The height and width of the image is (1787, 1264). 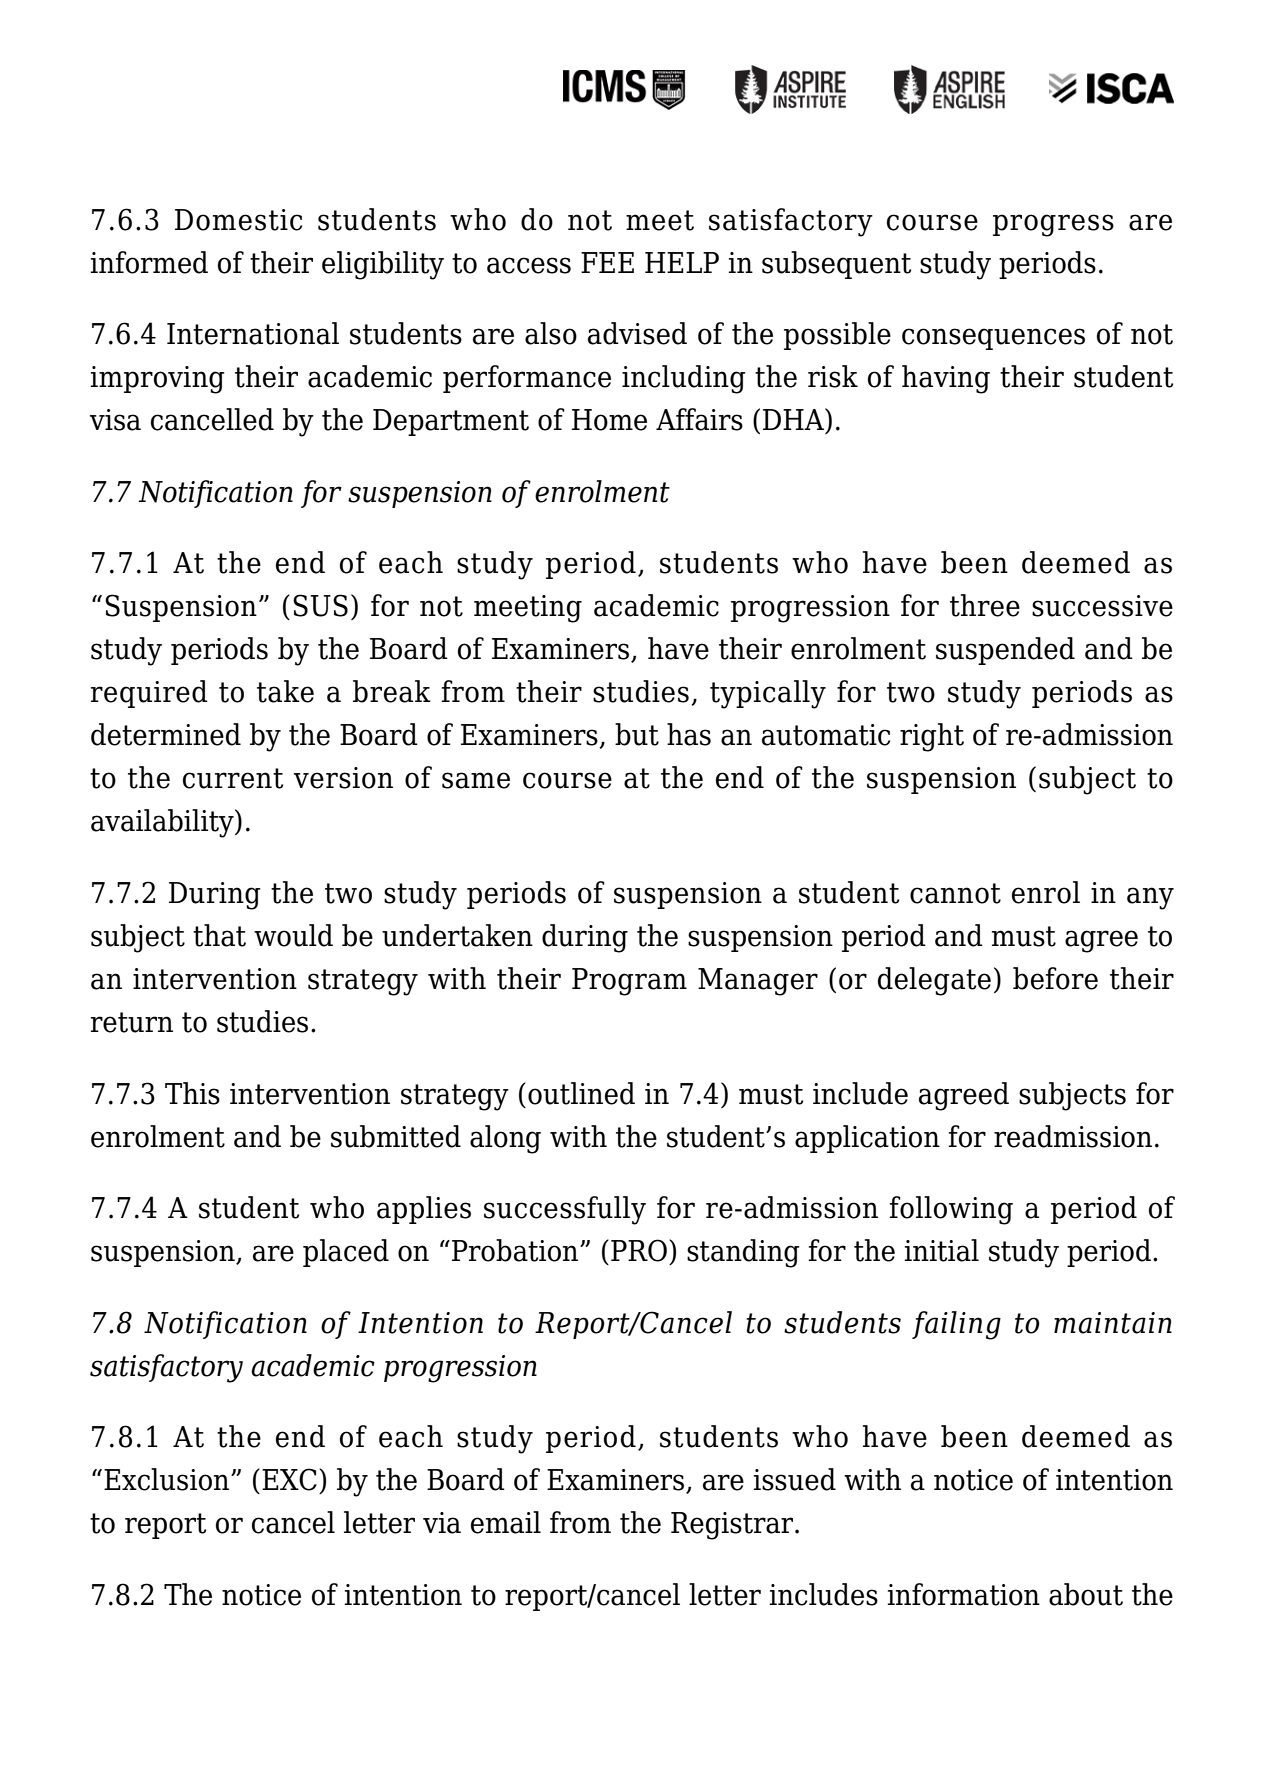 I want to click on that, so click(x=219, y=935).
